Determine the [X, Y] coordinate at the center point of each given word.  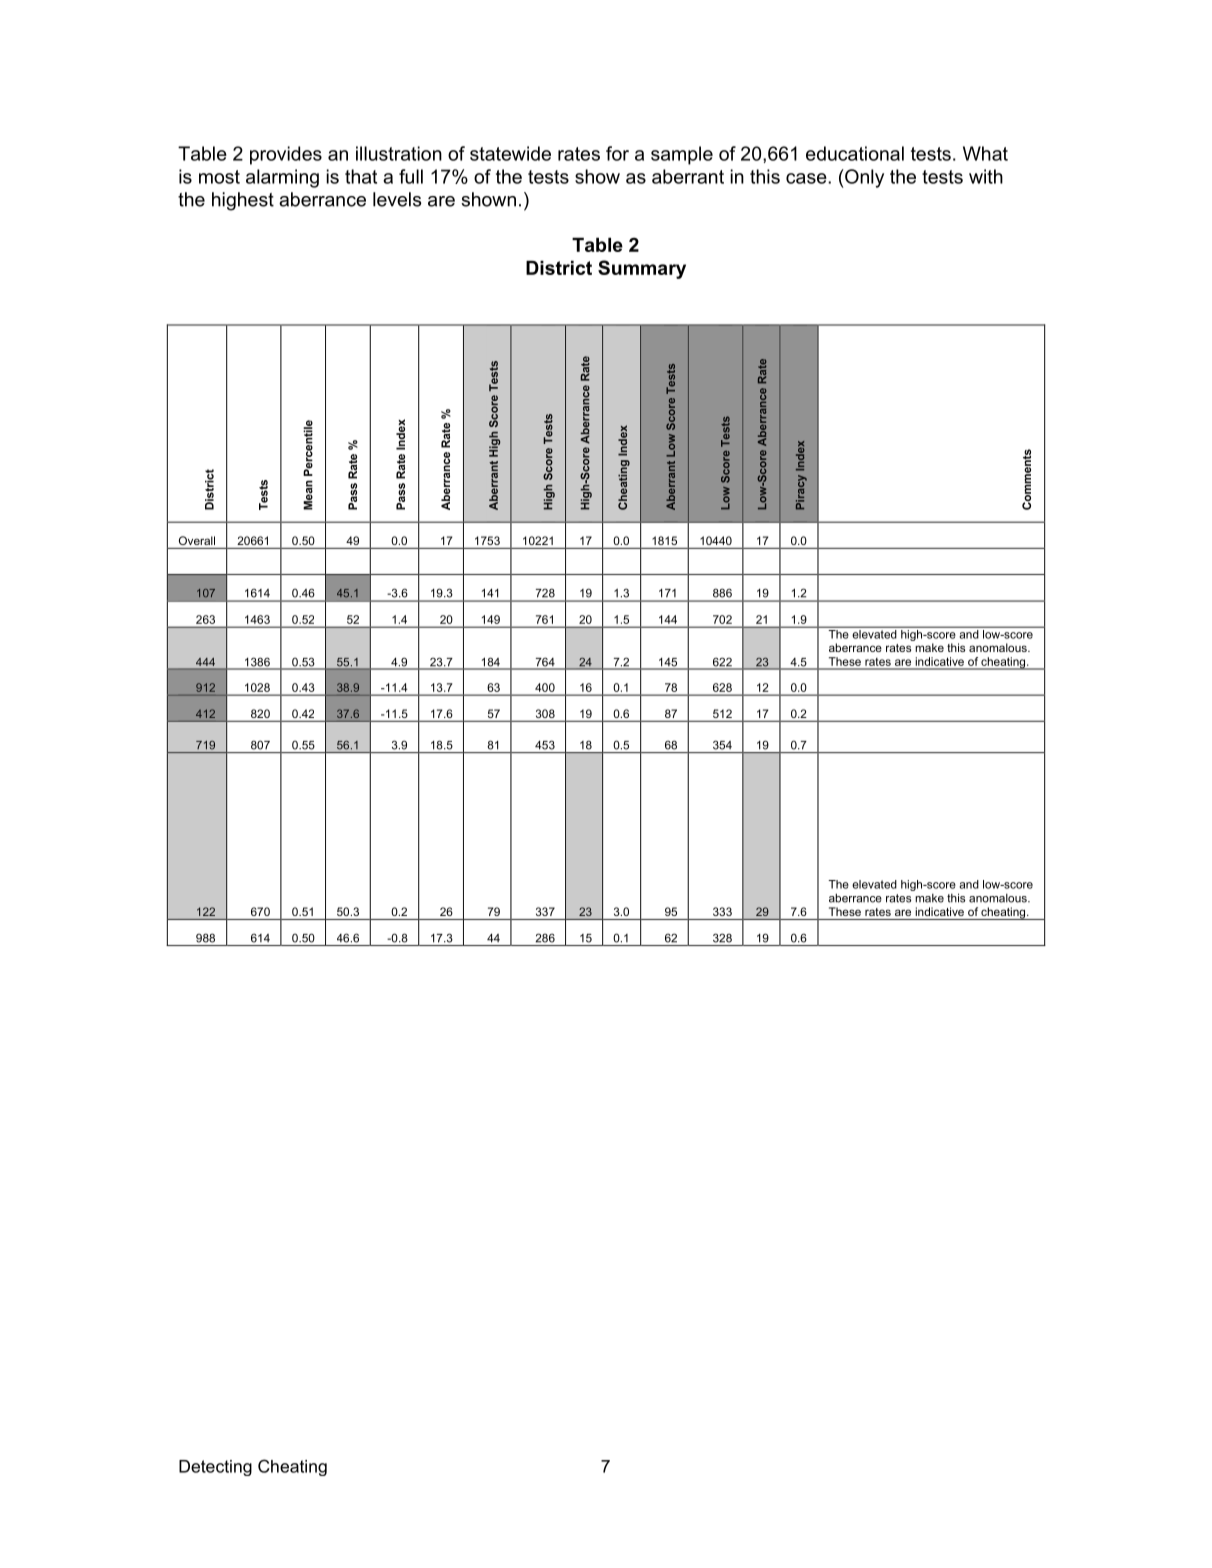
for [617, 153]
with [986, 176]
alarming [282, 178]
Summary [642, 269]
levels [397, 199]
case [807, 178]
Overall [197, 540]
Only [863, 178]
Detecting [215, 1468]
